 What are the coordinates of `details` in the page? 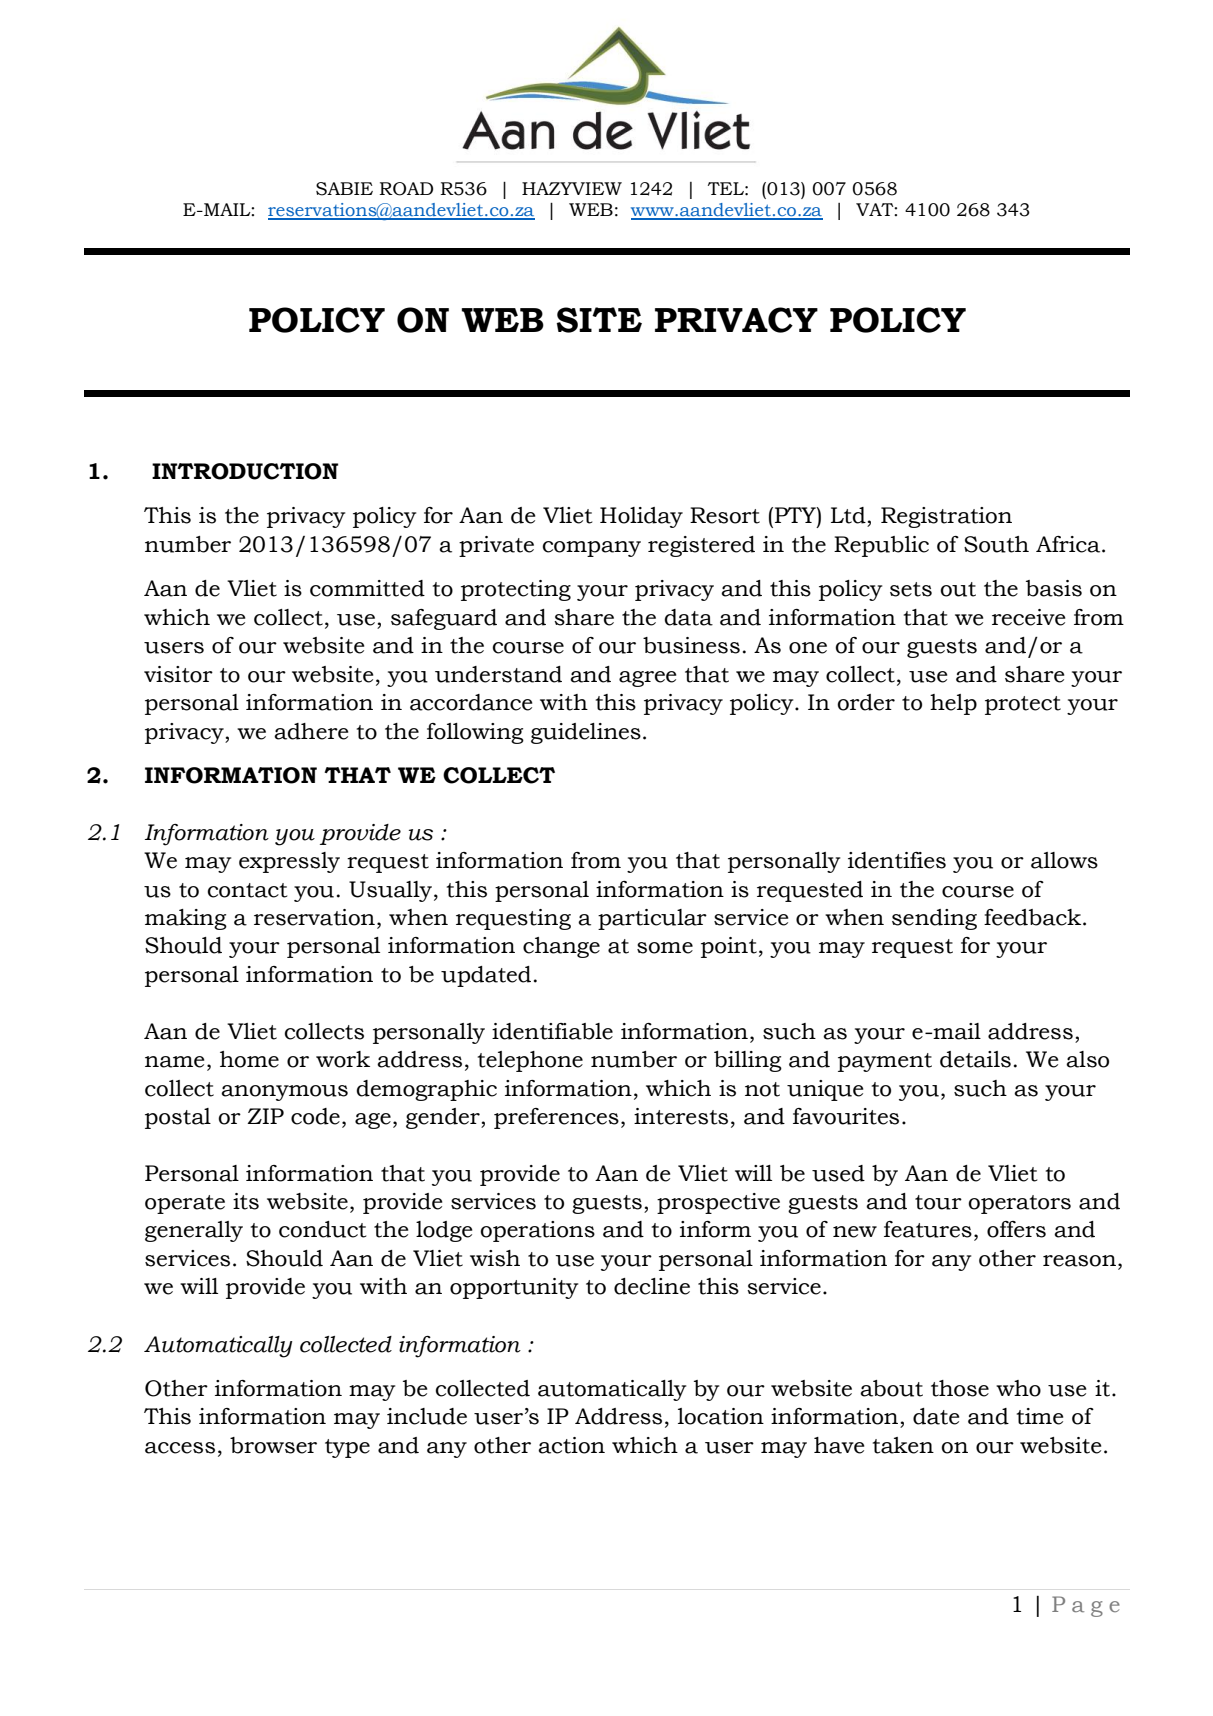 It's located at (975, 1059).
